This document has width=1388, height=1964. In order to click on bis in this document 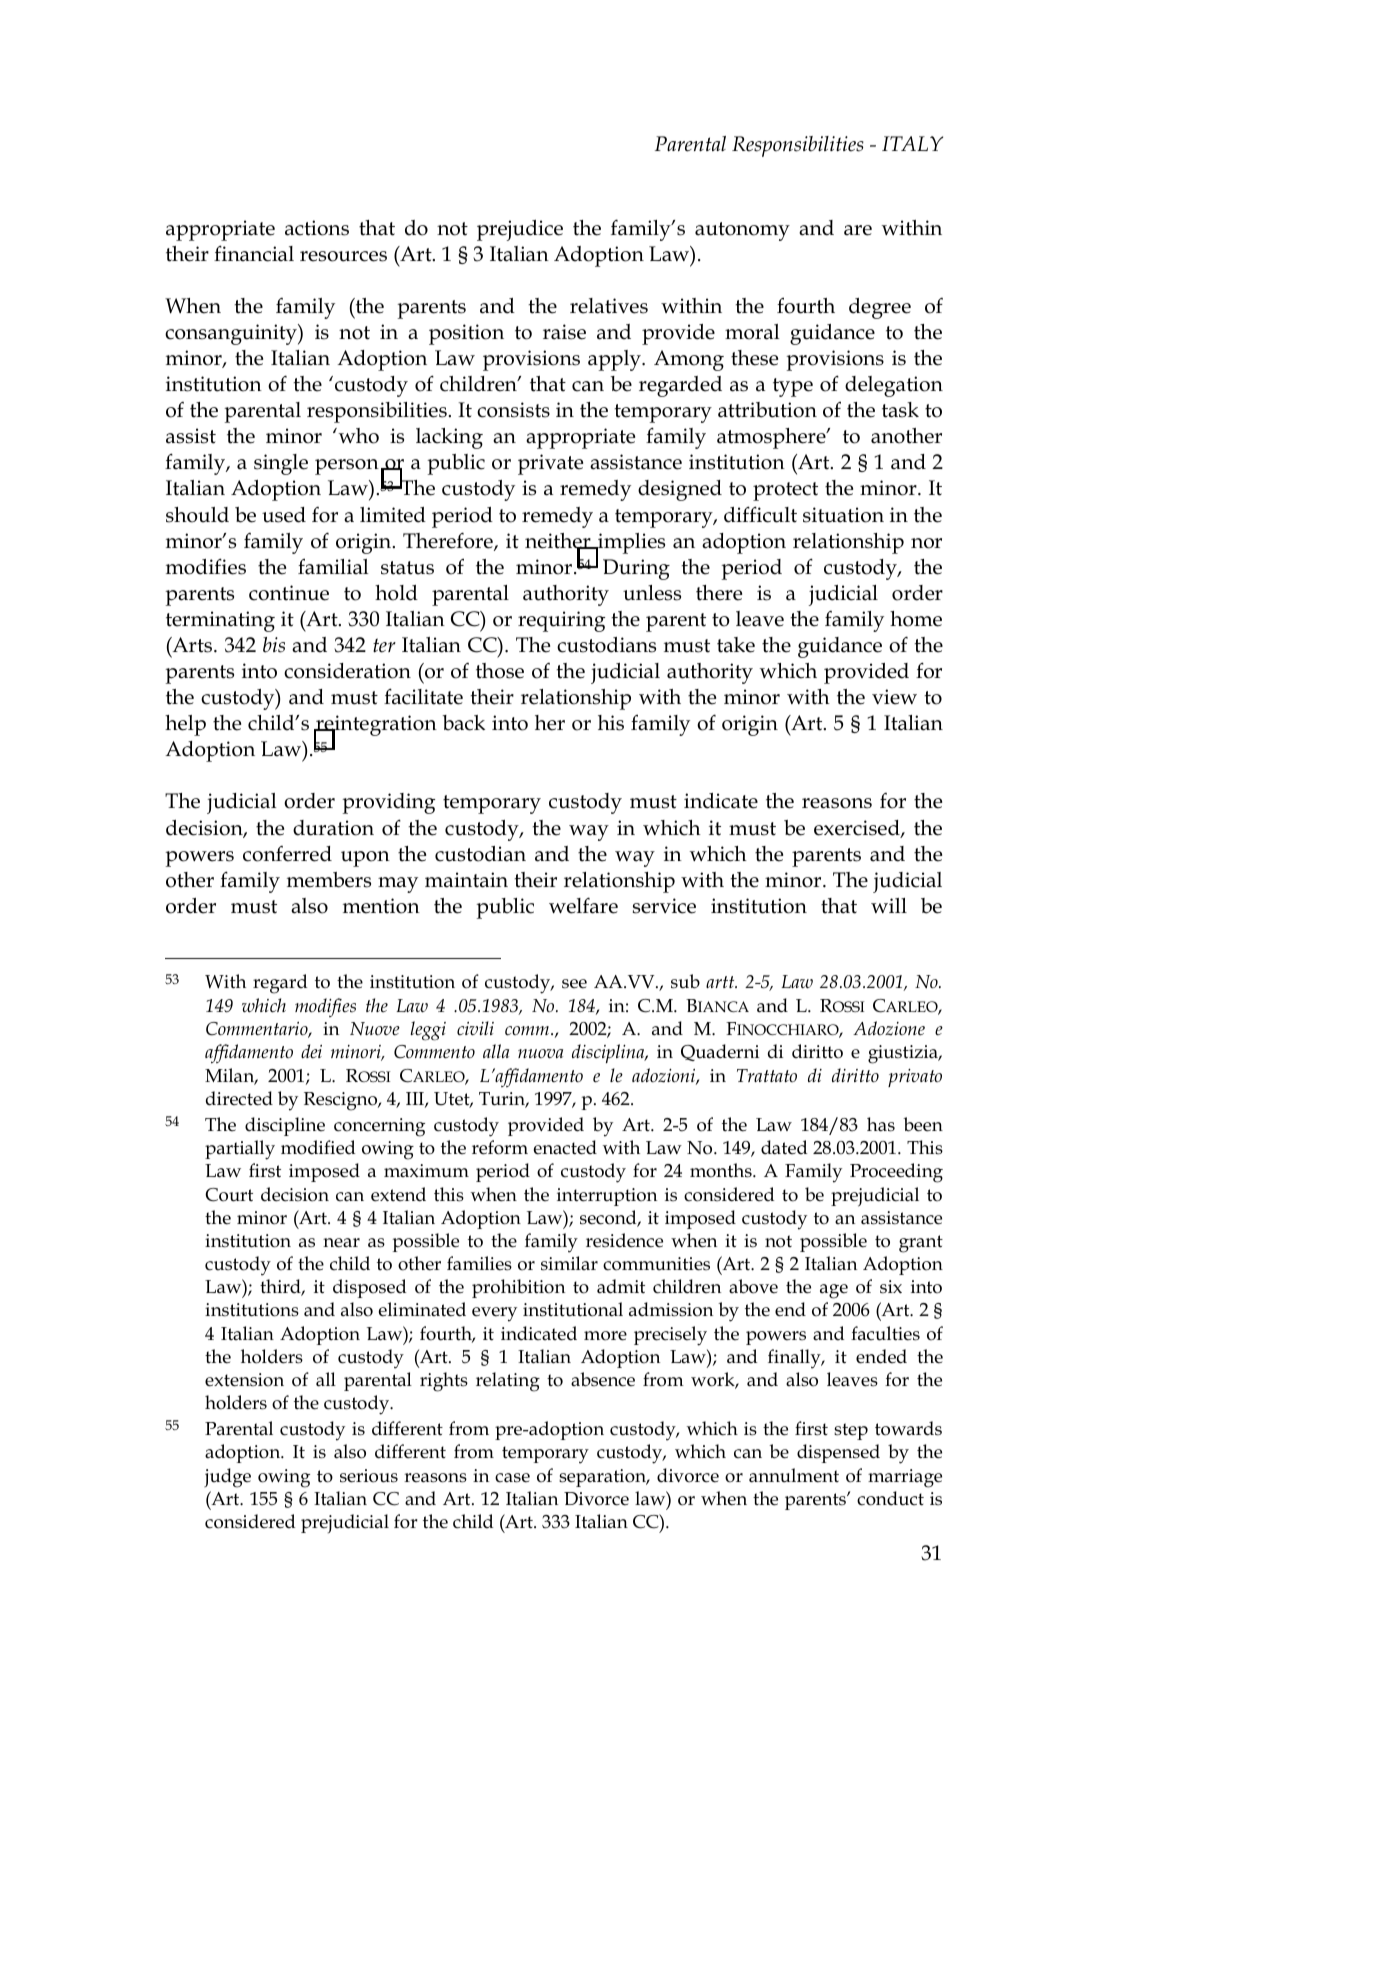, I will do `click(274, 645)`.
